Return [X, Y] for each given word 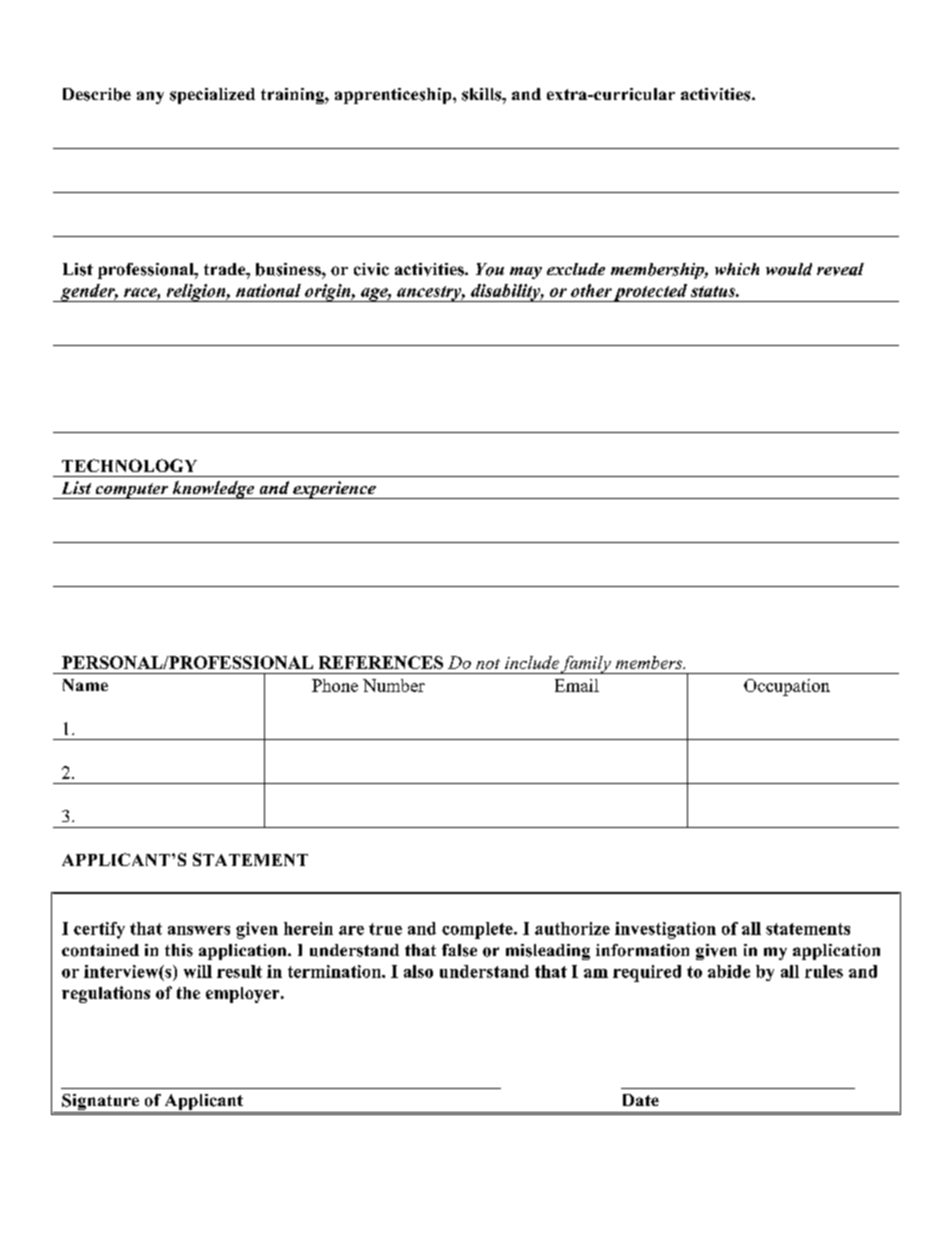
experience [334, 490]
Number [394, 685]
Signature [100, 1103]
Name [85, 685]
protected [651, 293]
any [150, 97]
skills [483, 94]
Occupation [787, 687]
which [737, 269]
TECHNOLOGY [129, 465]
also [418, 971]
